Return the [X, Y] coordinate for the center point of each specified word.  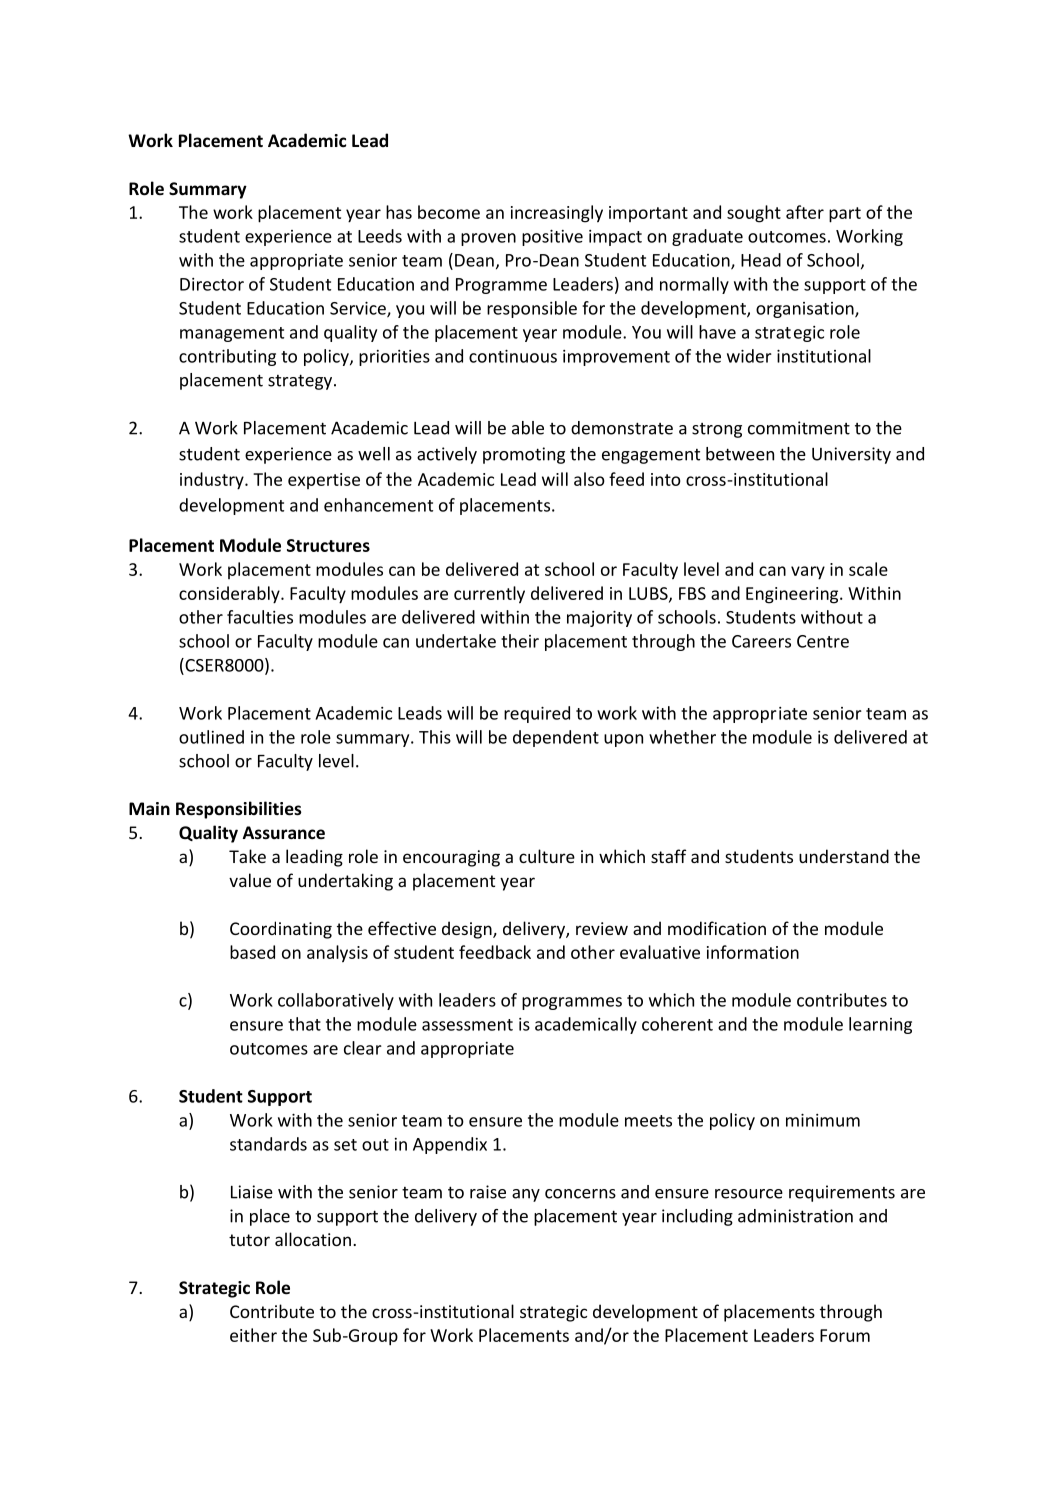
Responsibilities [239, 810]
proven [488, 239]
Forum [845, 1335]
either [253, 1335]
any [526, 1195]
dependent [556, 738]
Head [761, 260]
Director [212, 284]
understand [844, 856]
